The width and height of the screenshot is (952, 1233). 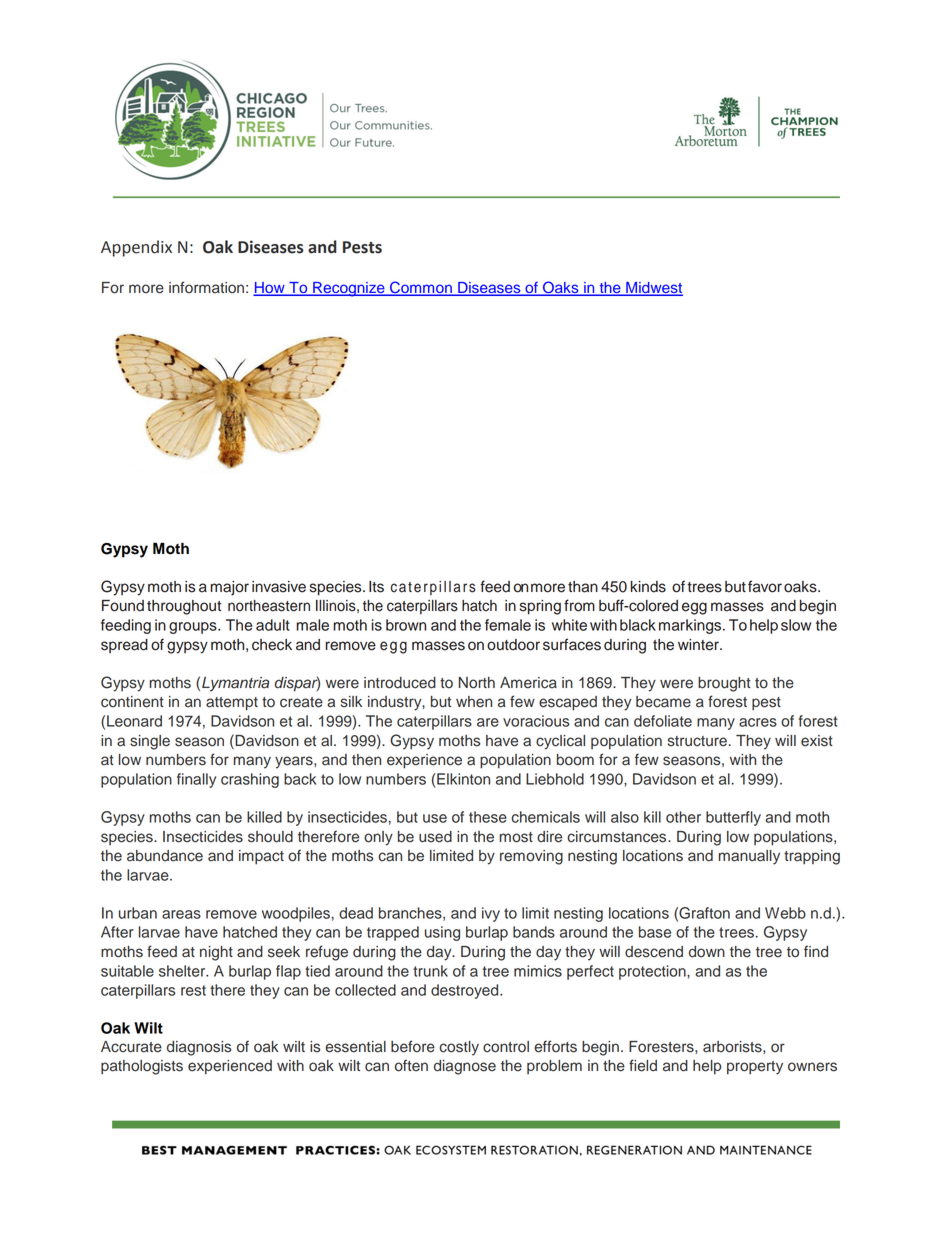 I want to click on outdoor, so click(x=513, y=645).
